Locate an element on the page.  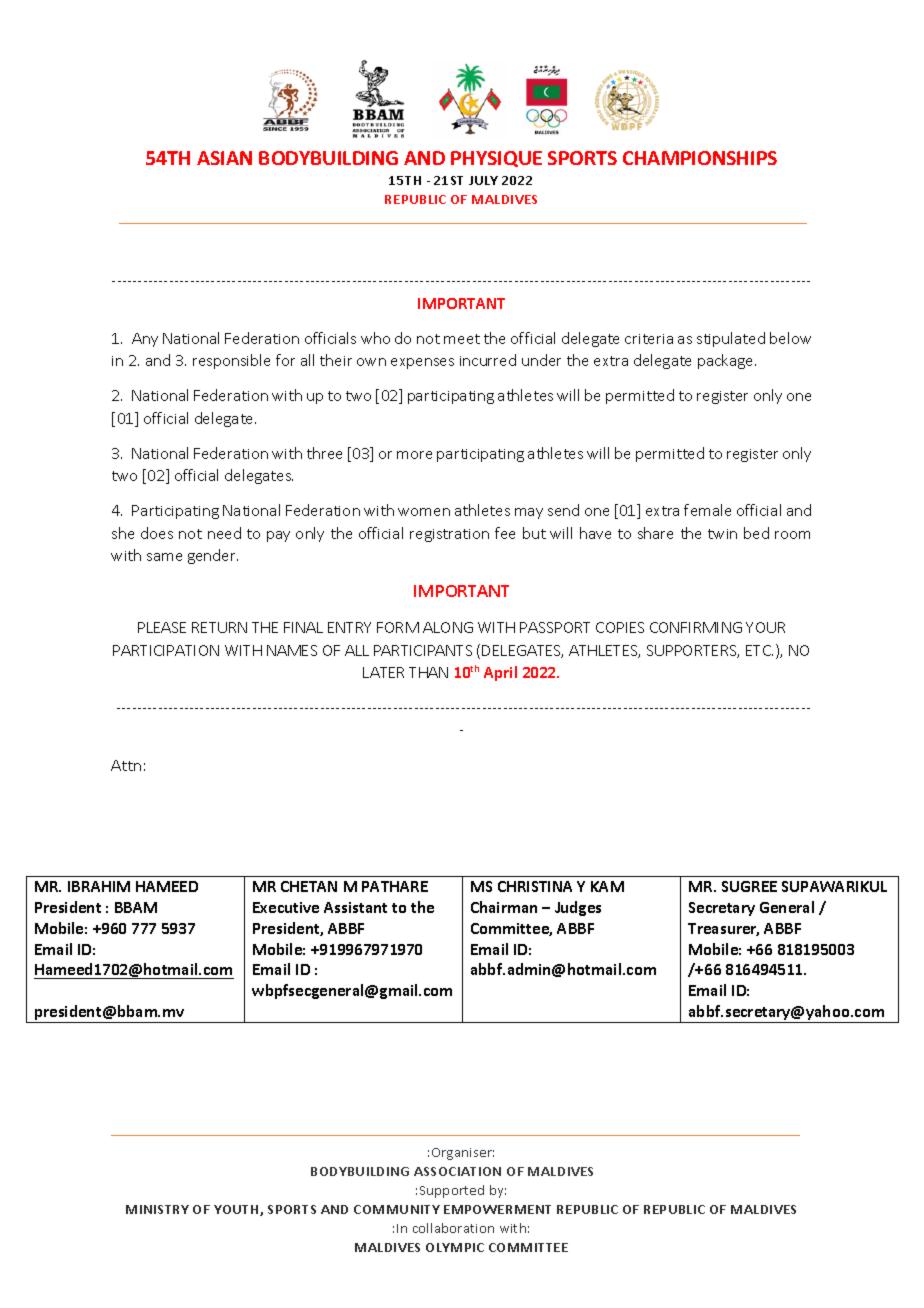
KAM is located at coordinates (607, 886).
